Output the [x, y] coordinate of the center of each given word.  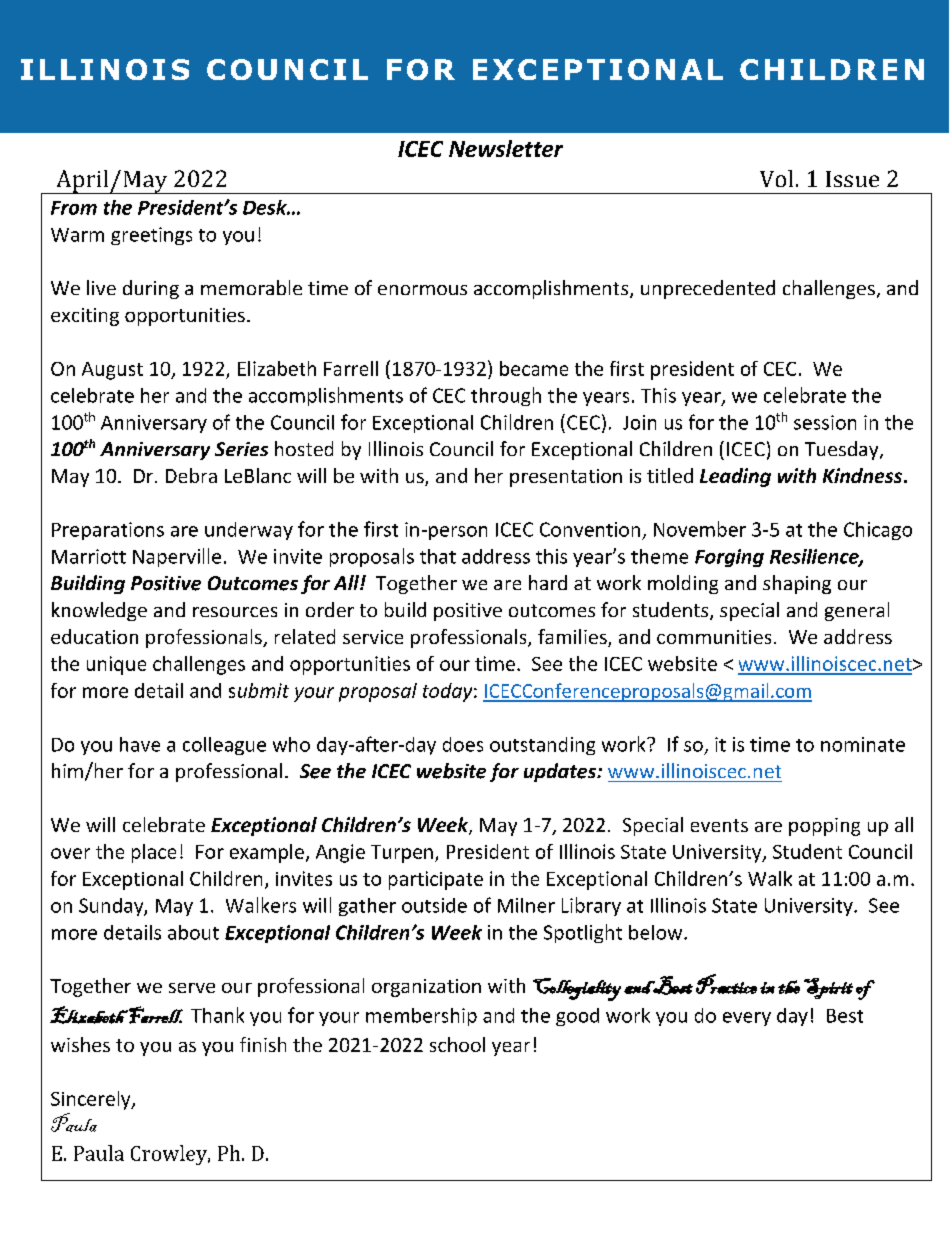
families [573, 638]
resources [235, 612]
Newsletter [506, 148]
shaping [797, 584]
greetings [151, 236]
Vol [776, 178]
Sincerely [92, 1100]
